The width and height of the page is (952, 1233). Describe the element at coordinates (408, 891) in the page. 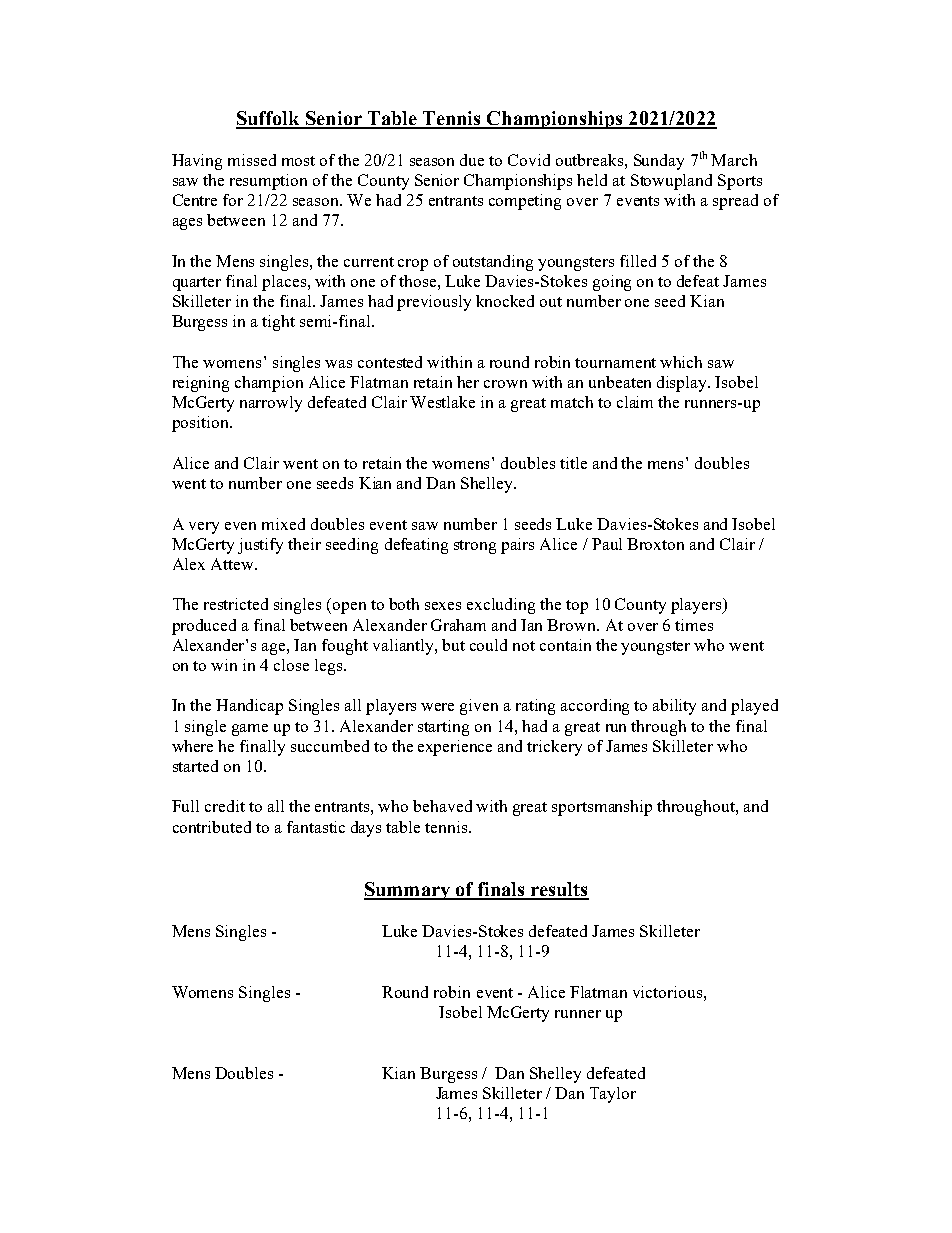

I see `Summary` at that location.
